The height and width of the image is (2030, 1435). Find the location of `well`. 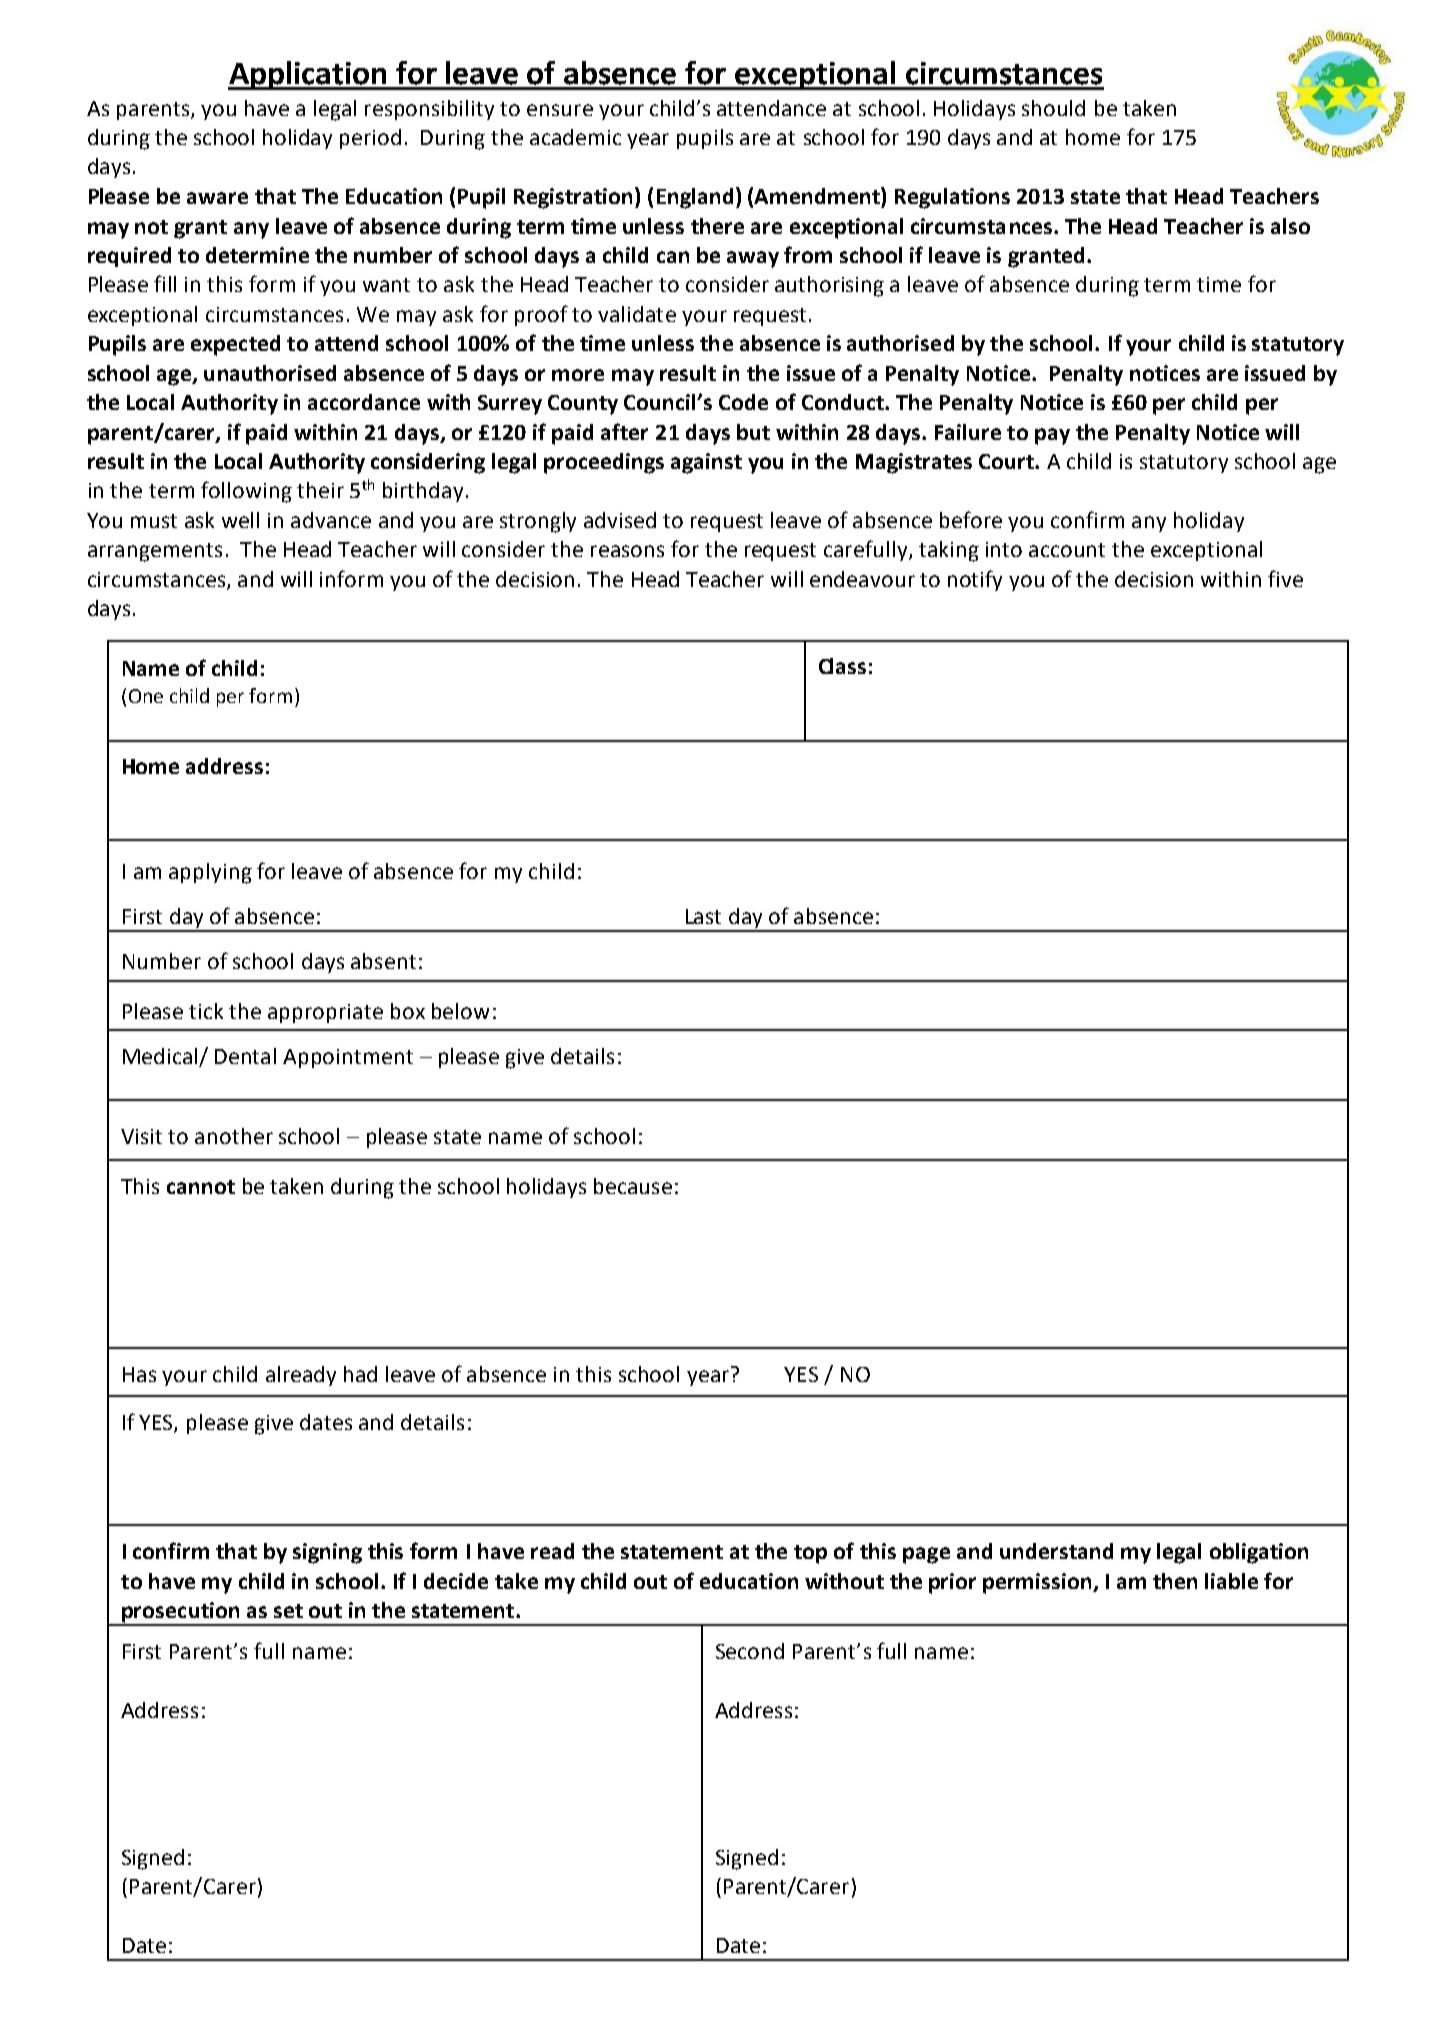

well is located at coordinates (240, 520).
